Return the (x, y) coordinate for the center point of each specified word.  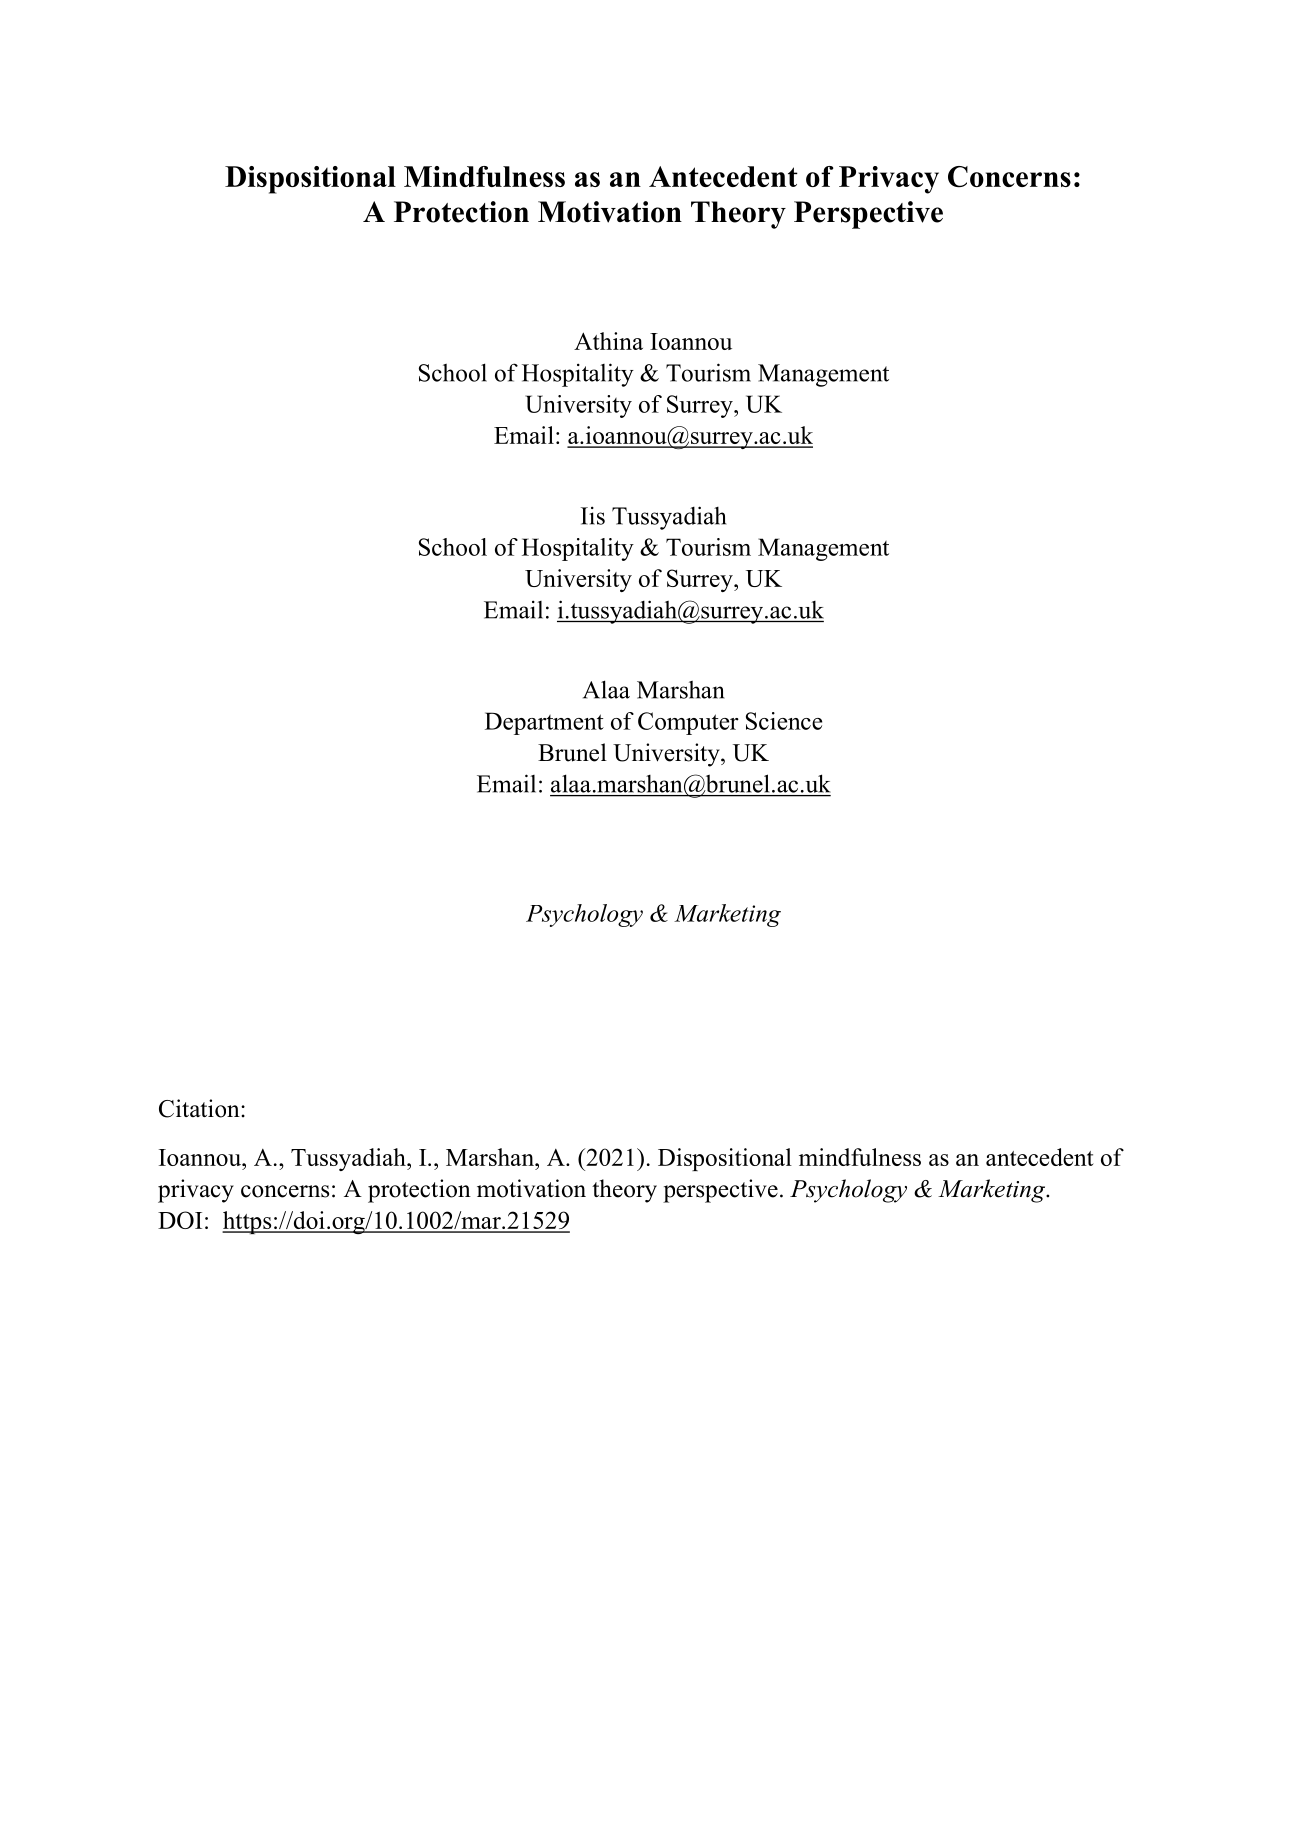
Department (544, 723)
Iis (593, 515)
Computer (688, 723)
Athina (608, 341)
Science (784, 721)
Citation (200, 1108)
